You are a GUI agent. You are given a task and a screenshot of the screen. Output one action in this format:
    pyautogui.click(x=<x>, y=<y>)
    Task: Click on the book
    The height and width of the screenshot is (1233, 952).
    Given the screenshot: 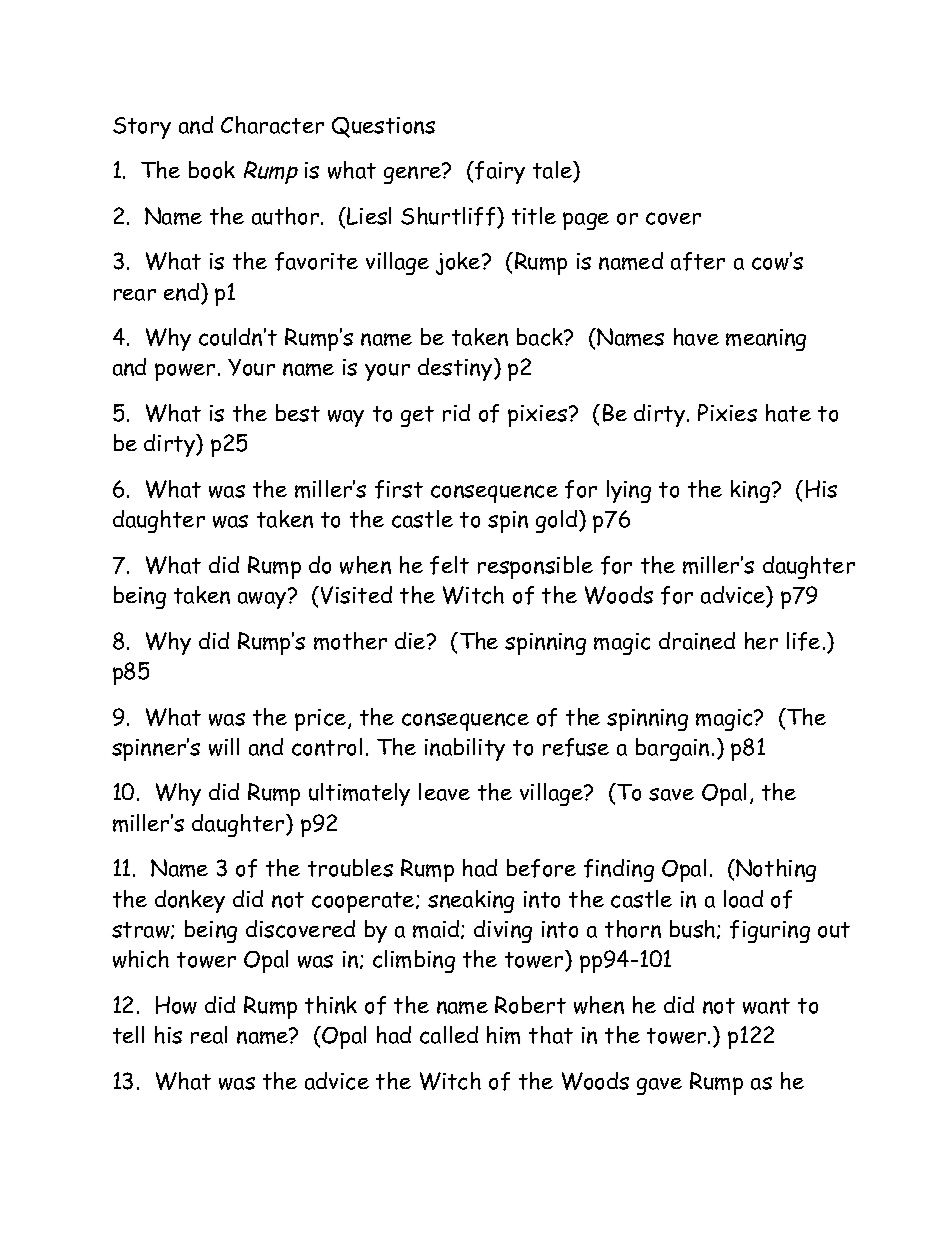 What is the action you would take?
    pyautogui.click(x=212, y=170)
